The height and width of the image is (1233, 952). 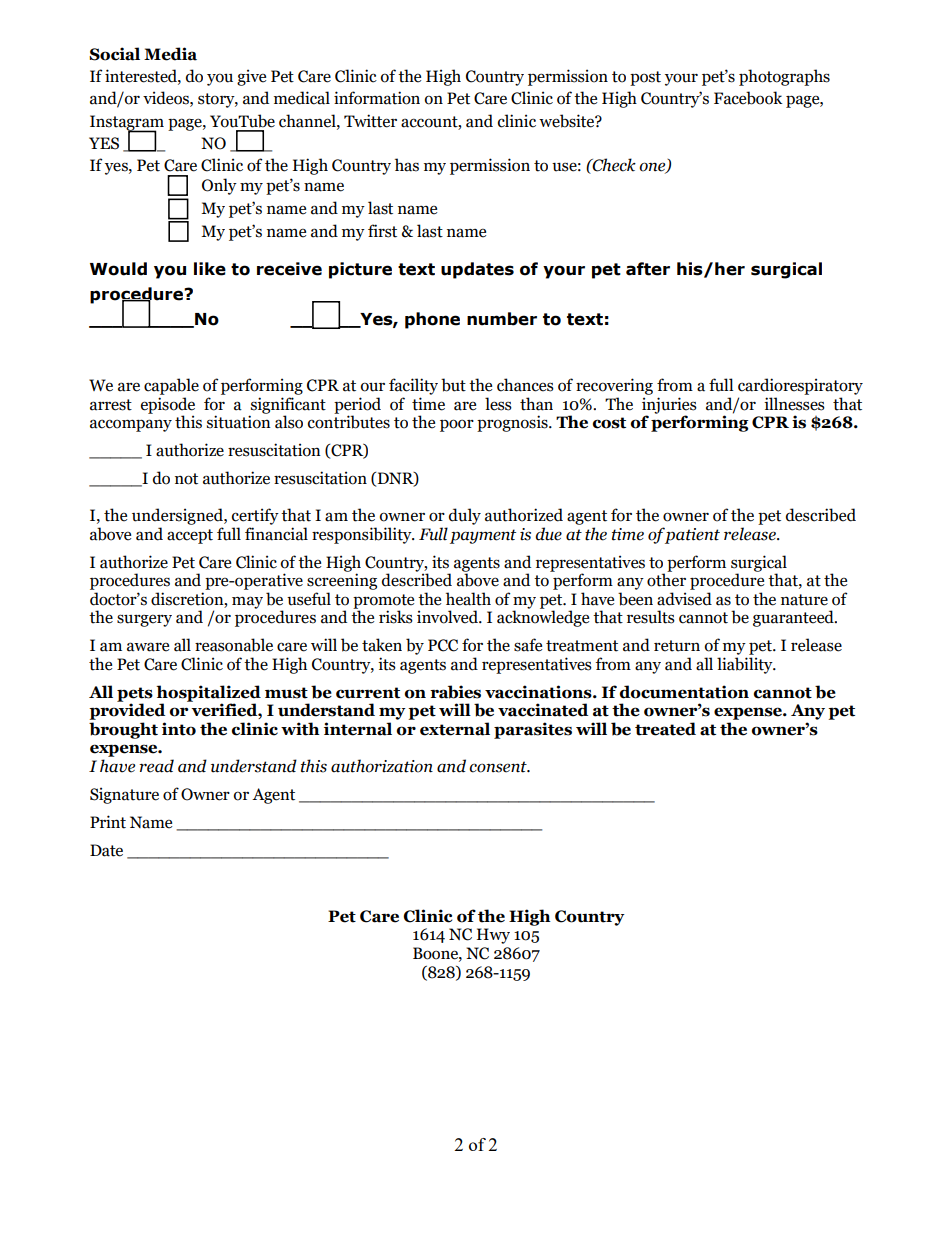 I want to click on Media, so click(x=170, y=54).
